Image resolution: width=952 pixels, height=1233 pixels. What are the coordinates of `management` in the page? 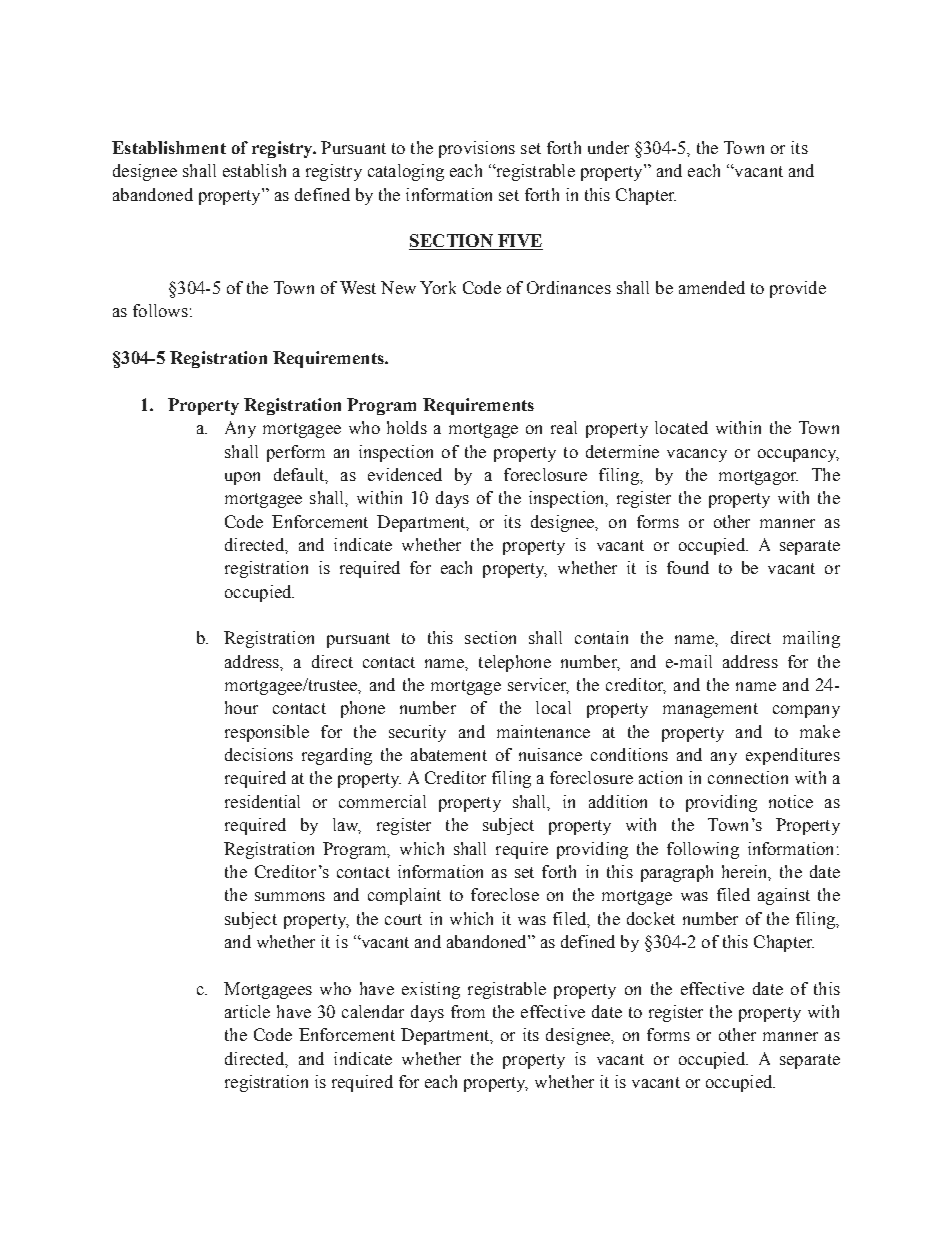 It's located at (710, 710).
